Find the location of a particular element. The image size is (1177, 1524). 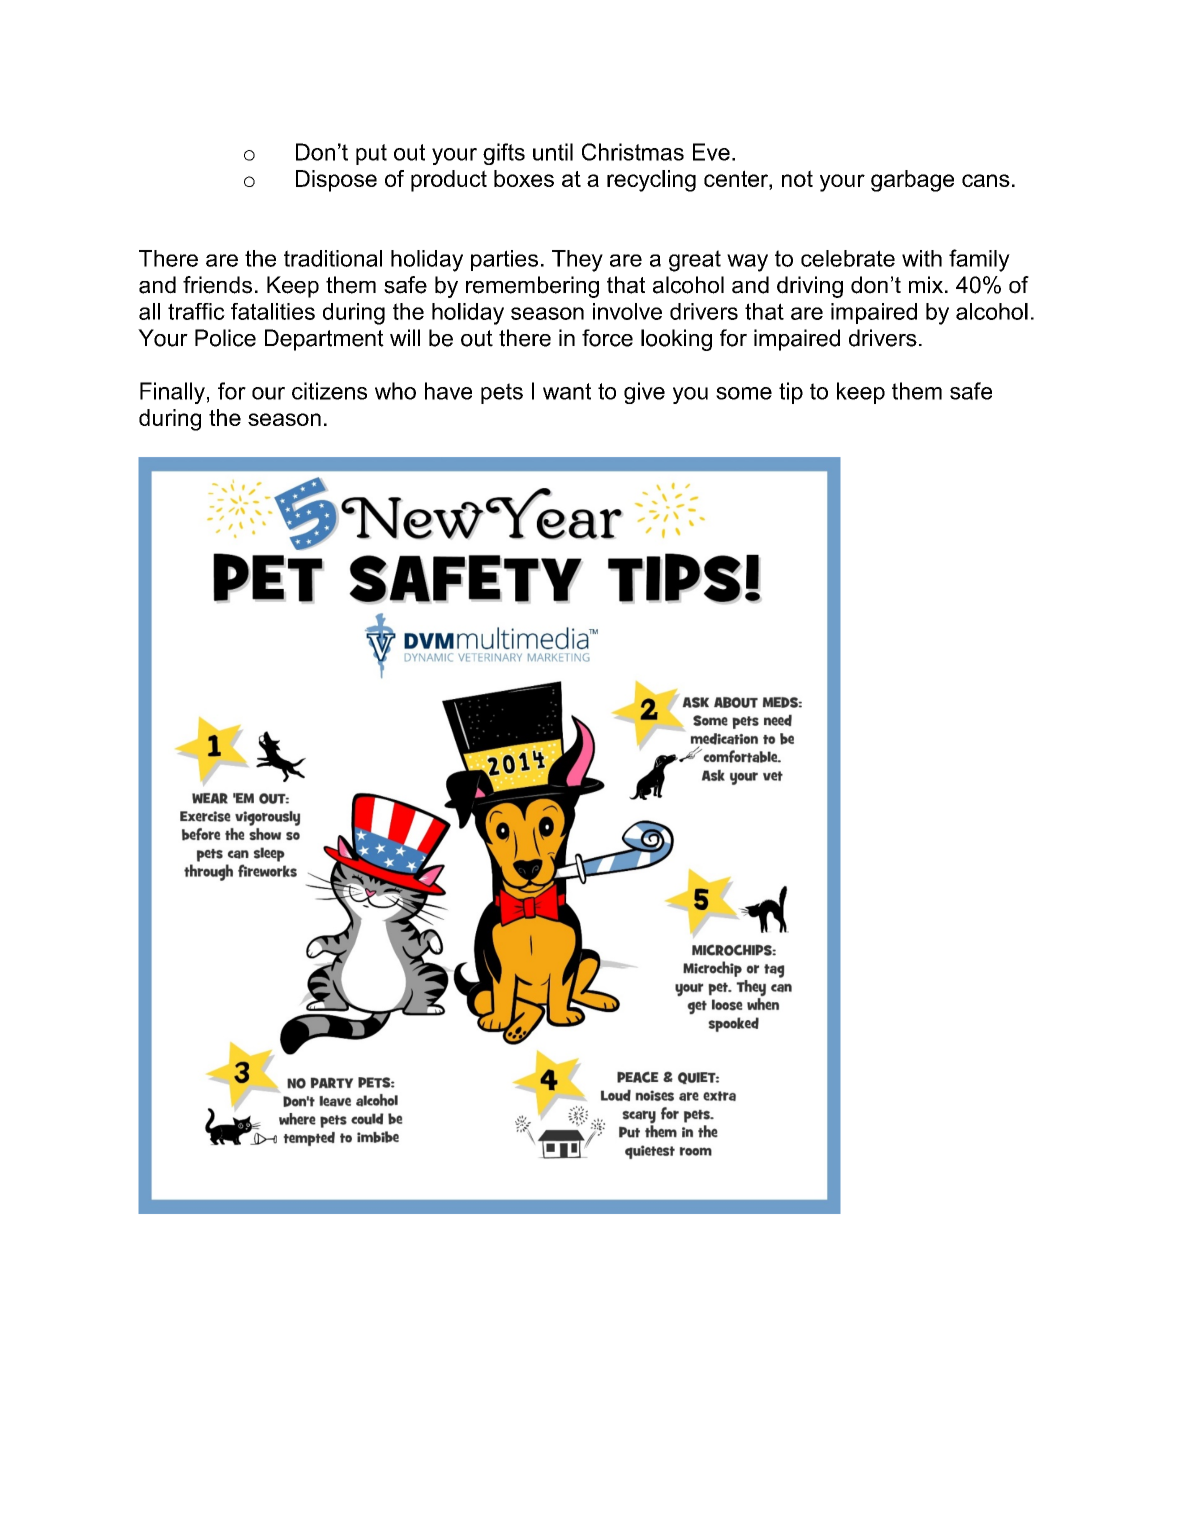

friends is located at coordinates (217, 285).
